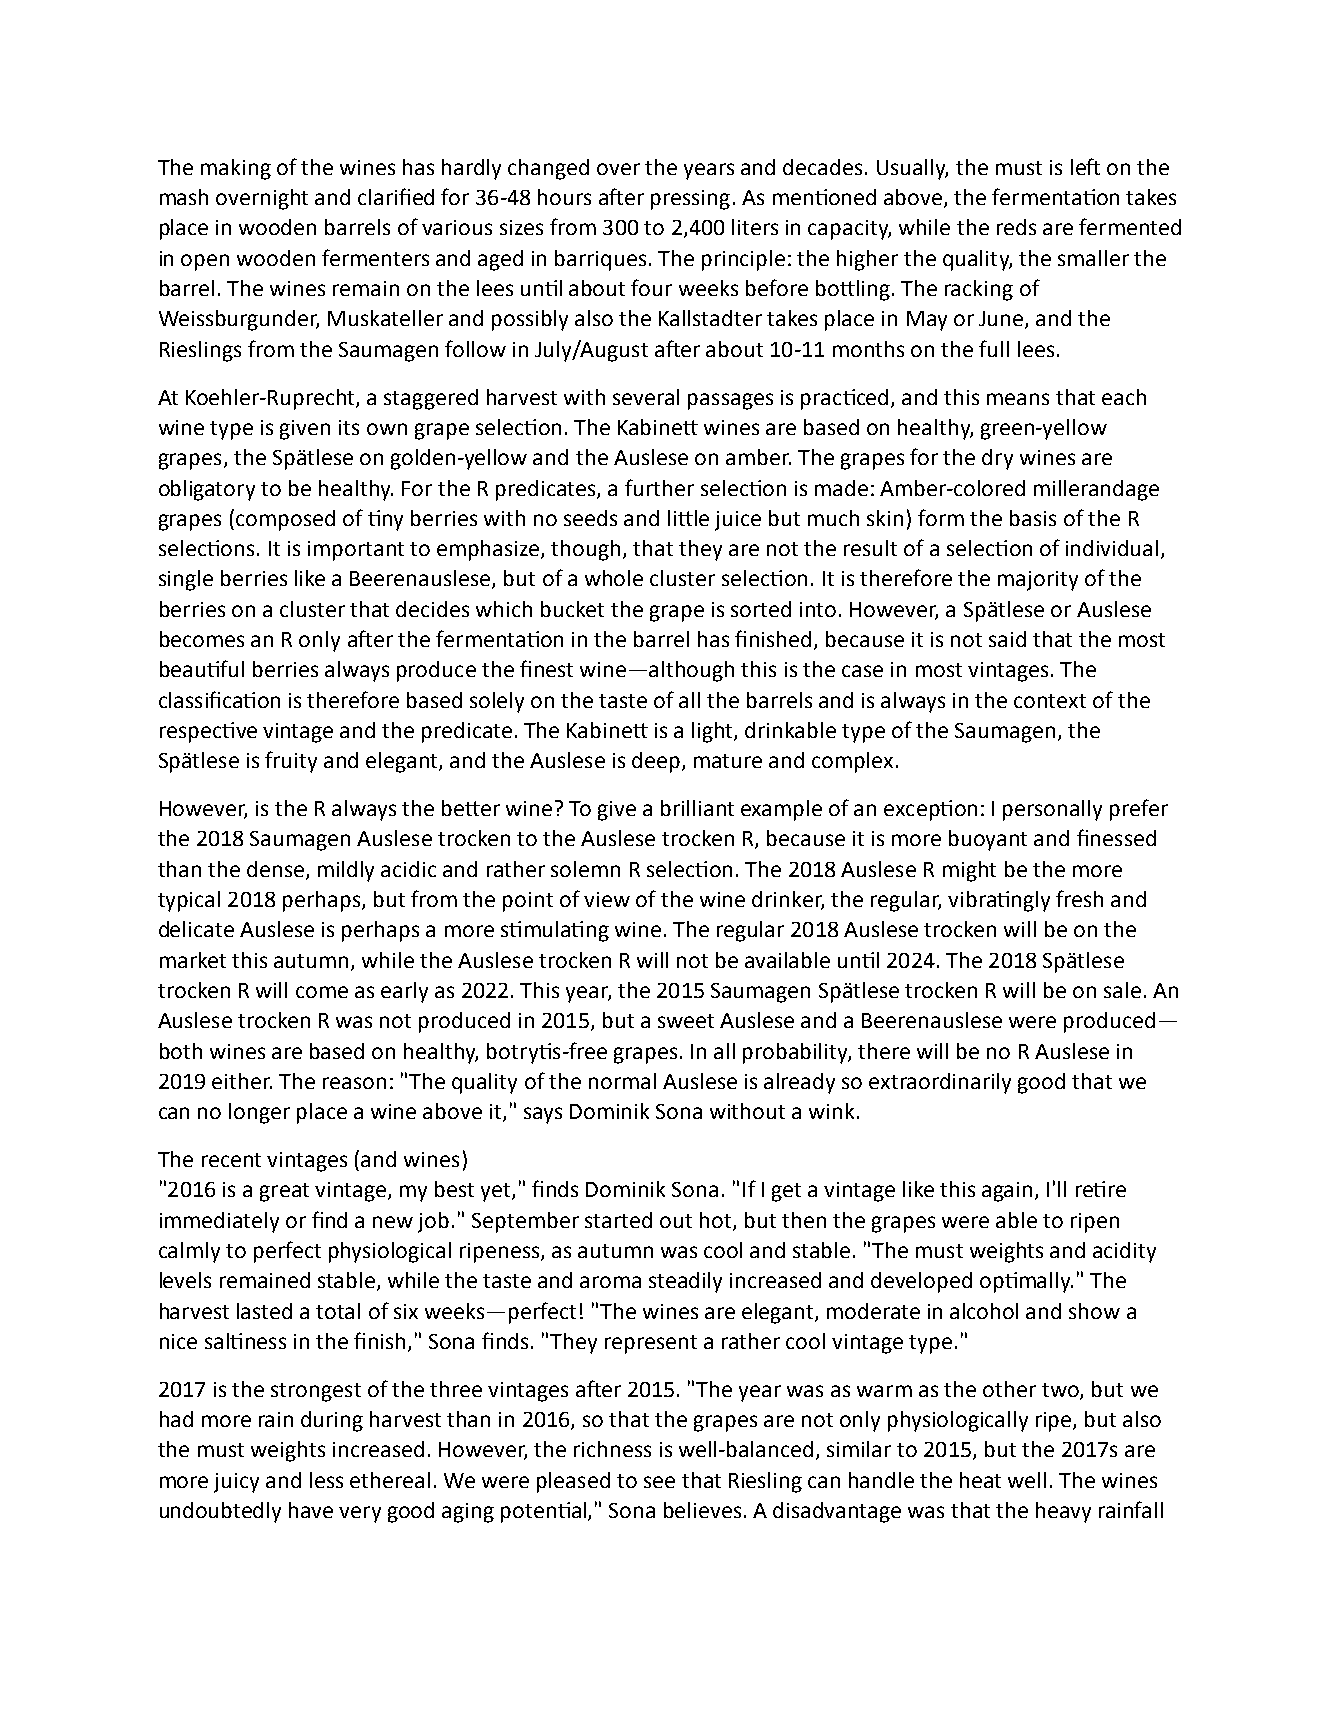 Image resolution: width=1341 pixels, height=1735 pixels. What do you see at coordinates (1007, 639) in the screenshot?
I see `said` at bounding box center [1007, 639].
